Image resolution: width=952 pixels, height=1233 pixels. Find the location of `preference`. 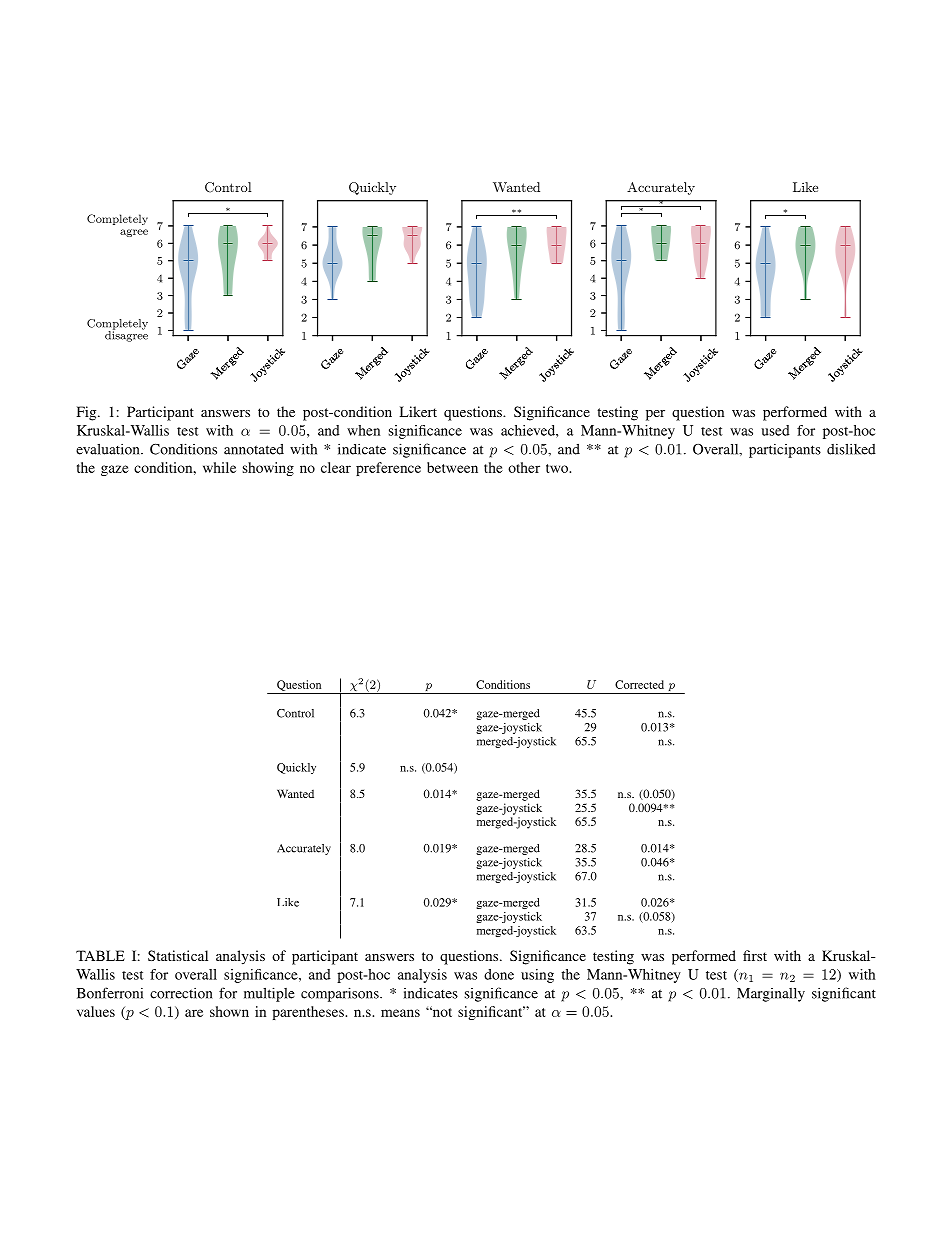

preference is located at coordinates (388, 469).
